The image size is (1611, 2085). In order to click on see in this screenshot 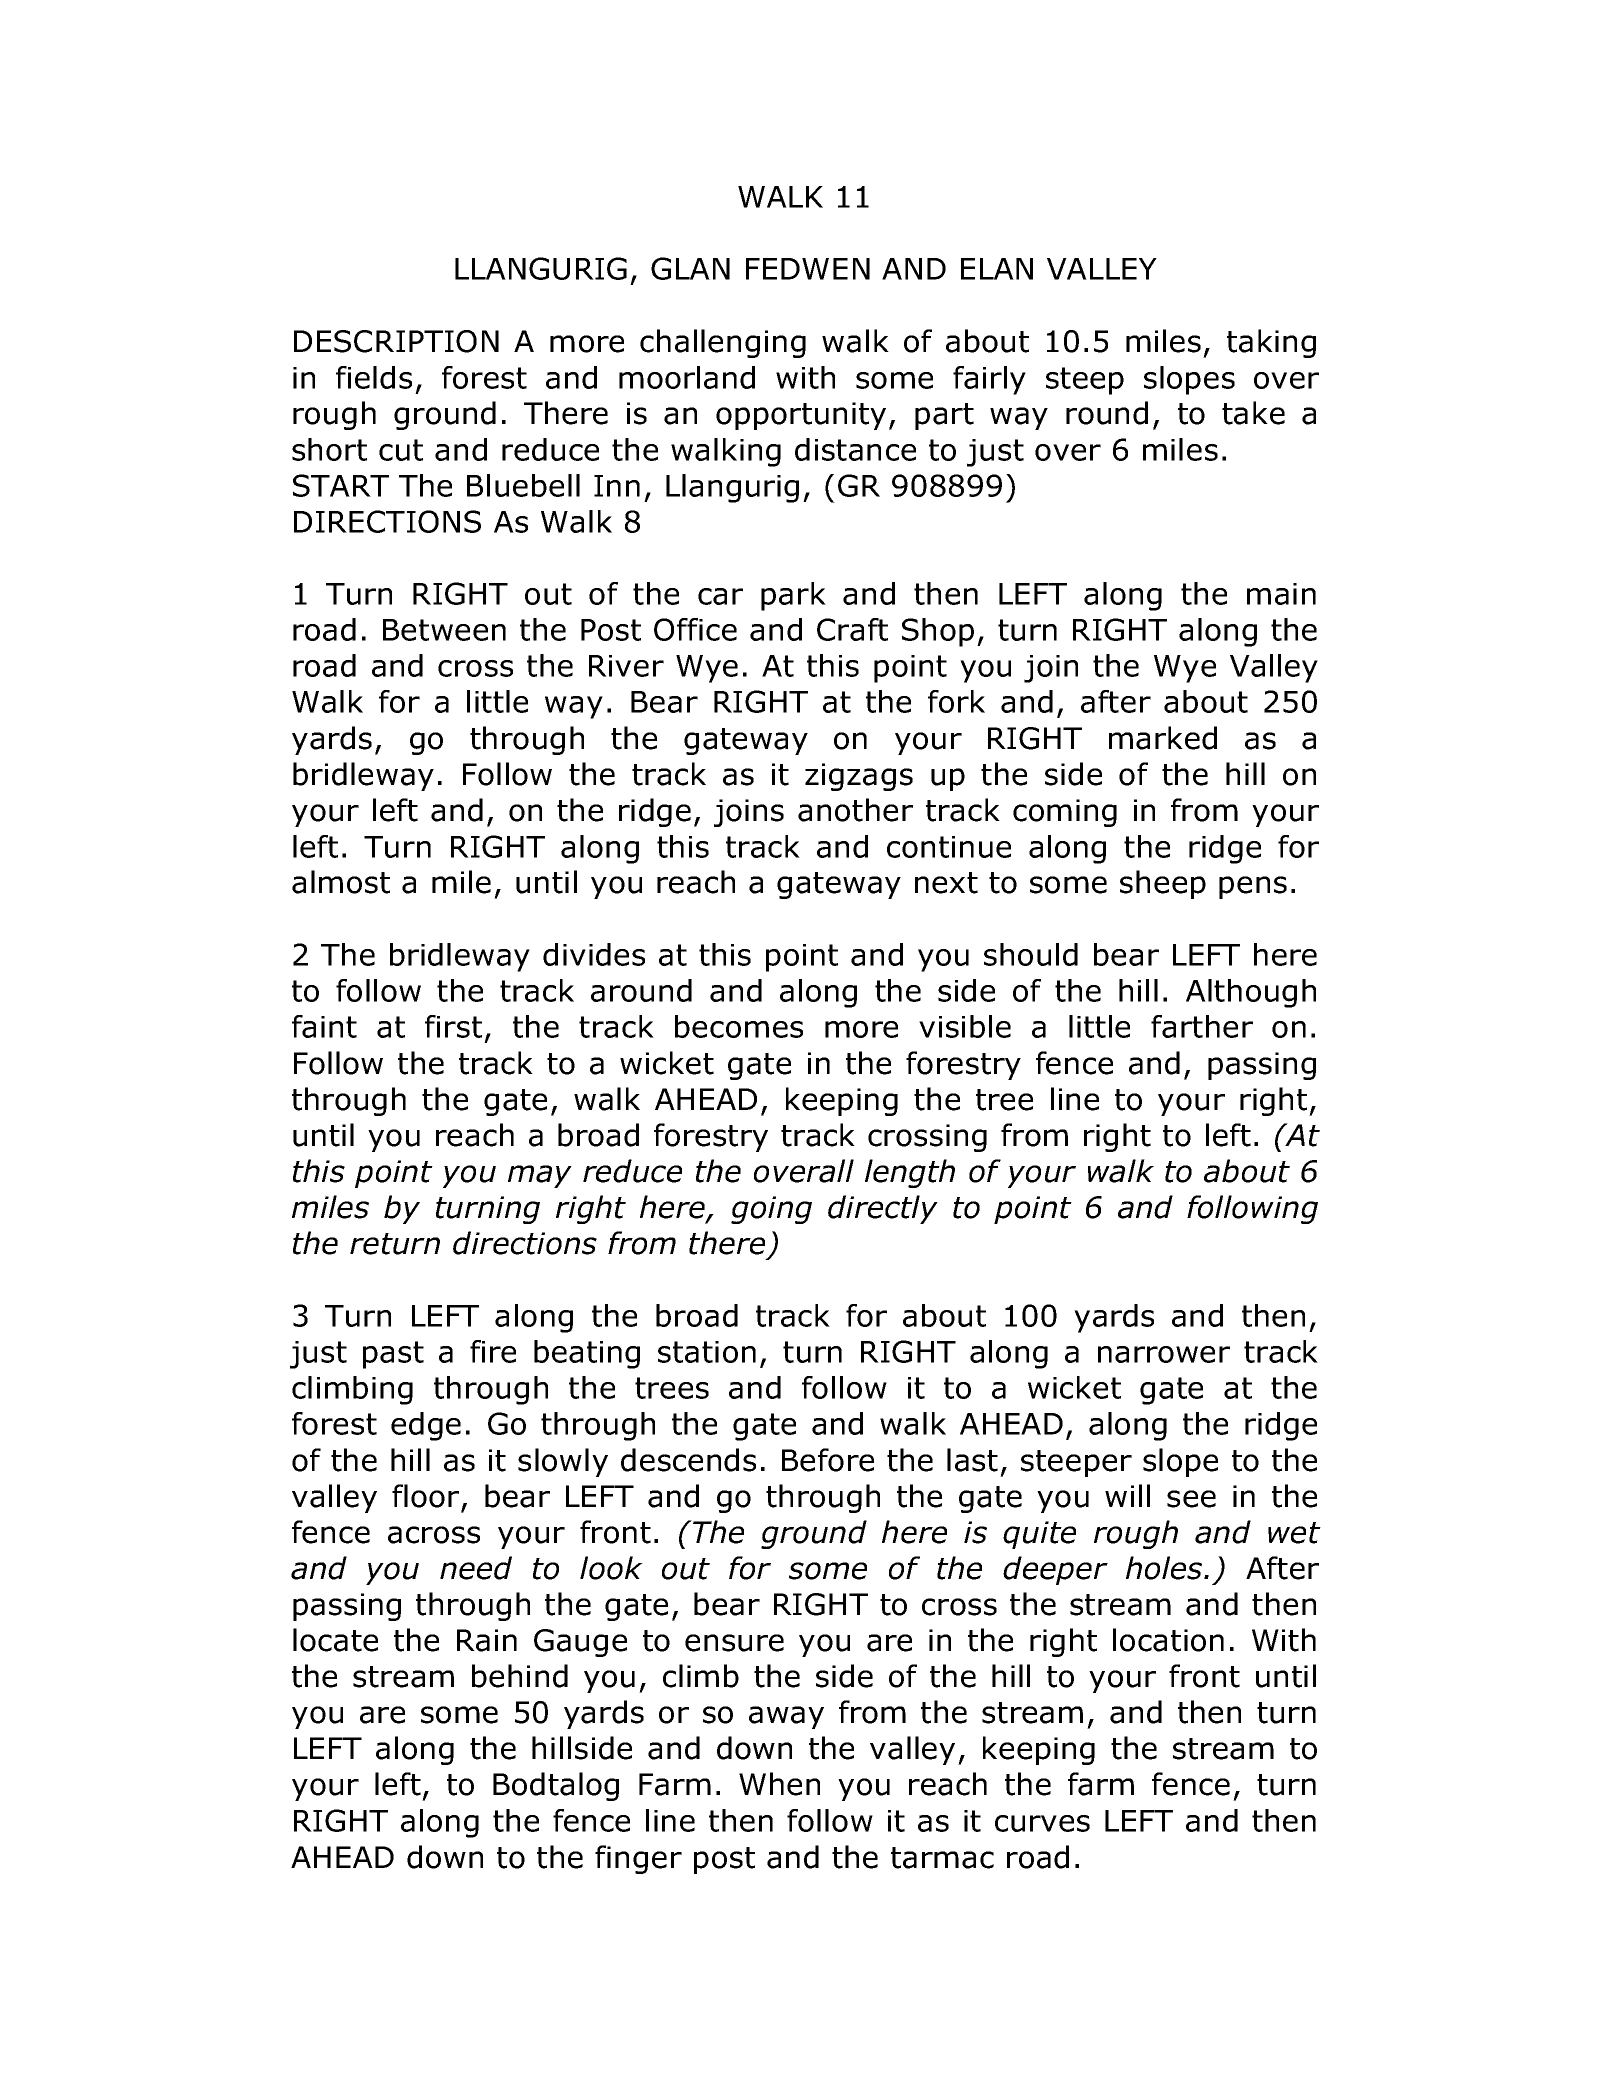, I will do `click(1191, 1499)`.
